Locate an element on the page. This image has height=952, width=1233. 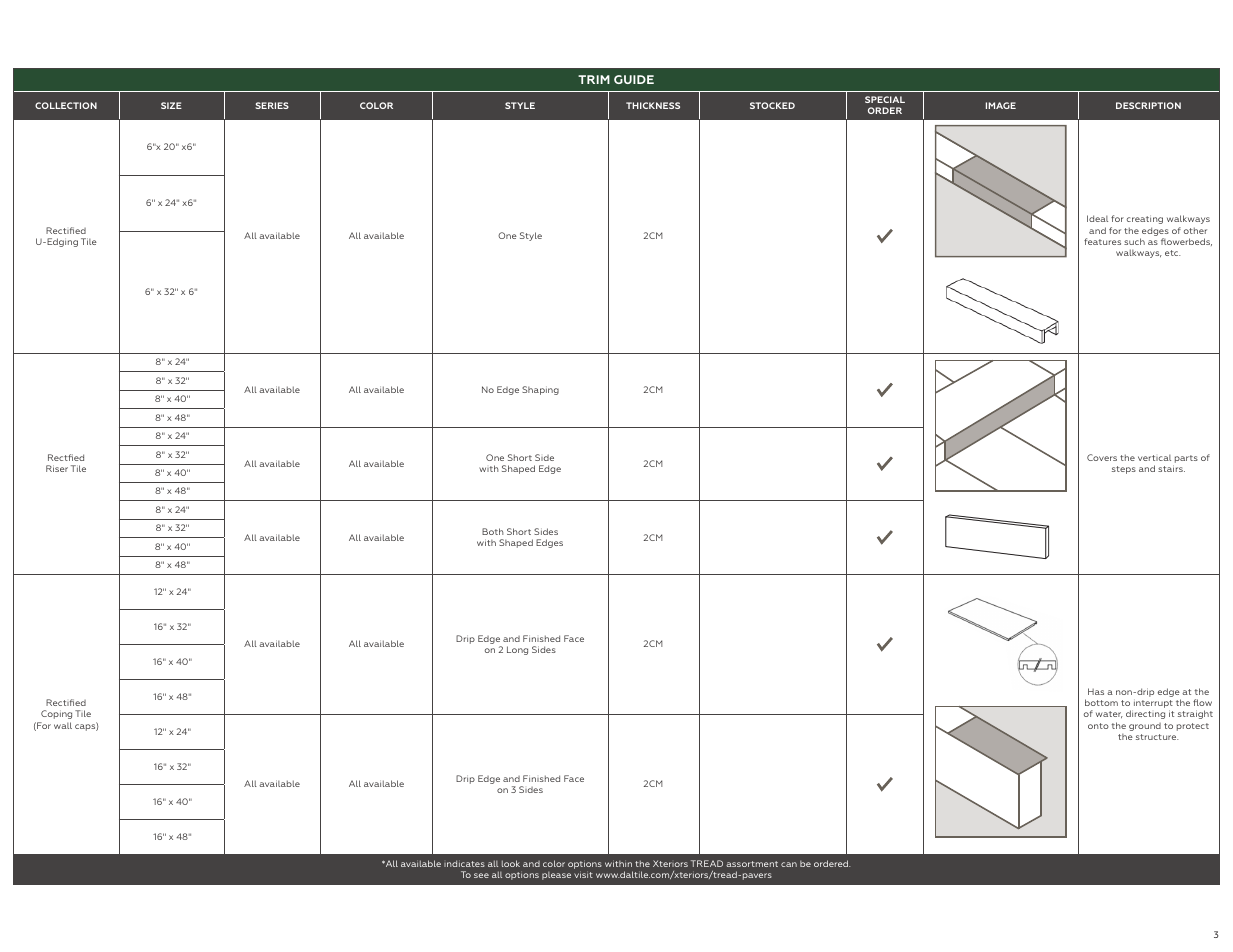
SIZE is located at coordinates (171, 105).
